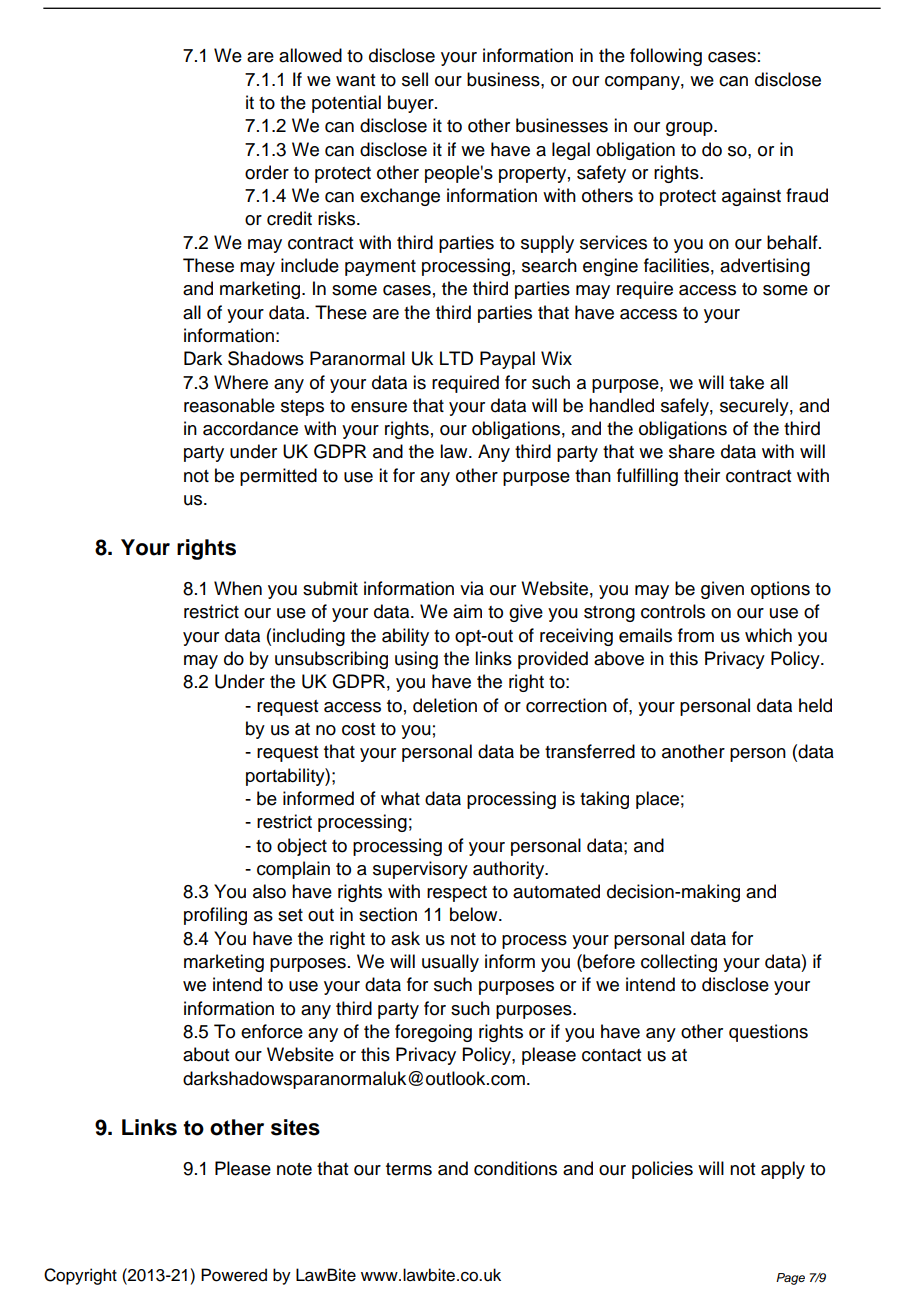  What do you see at coordinates (553, 660) in the screenshot?
I see `provided` at bounding box center [553, 660].
